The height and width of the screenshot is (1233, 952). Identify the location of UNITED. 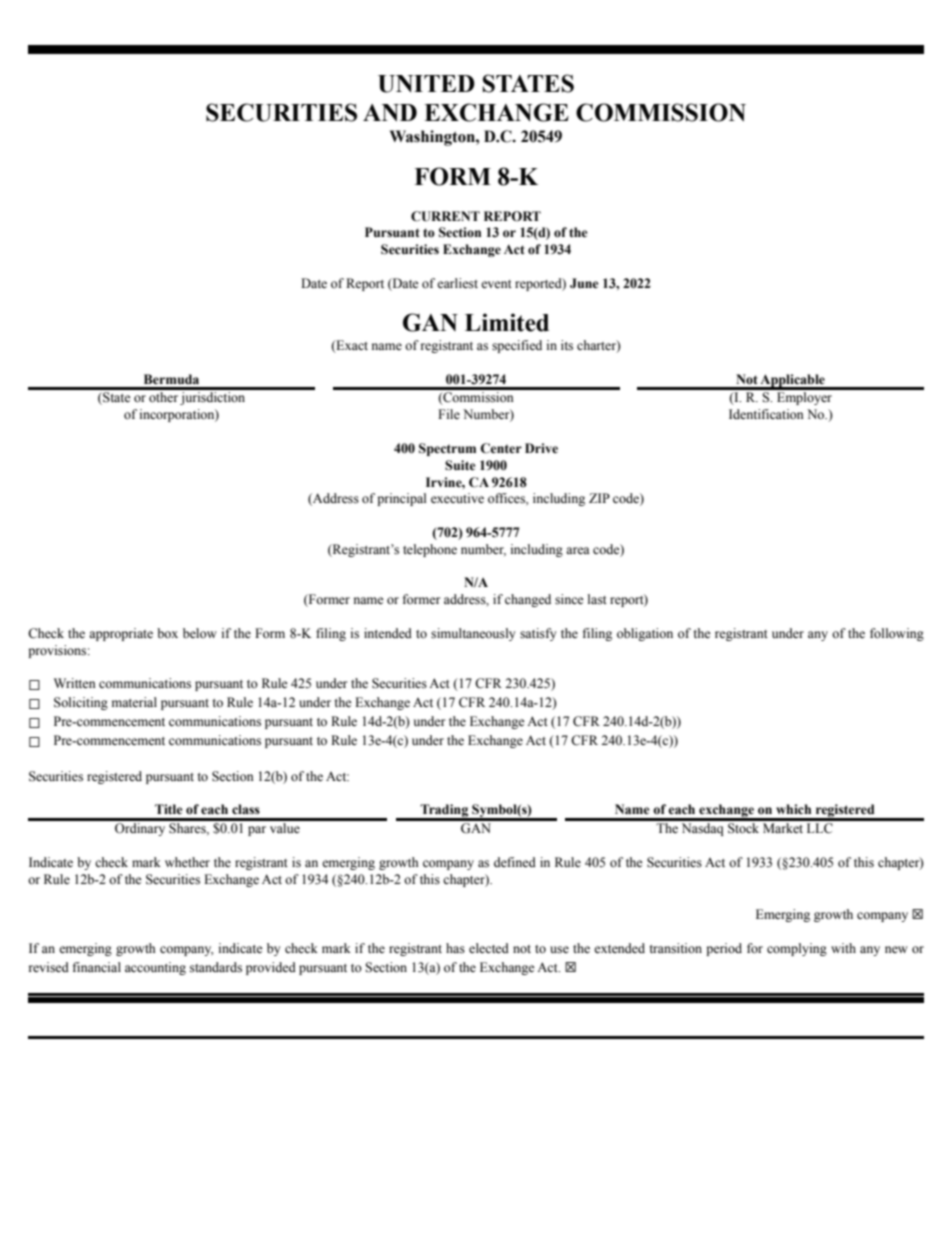
(426, 84).
